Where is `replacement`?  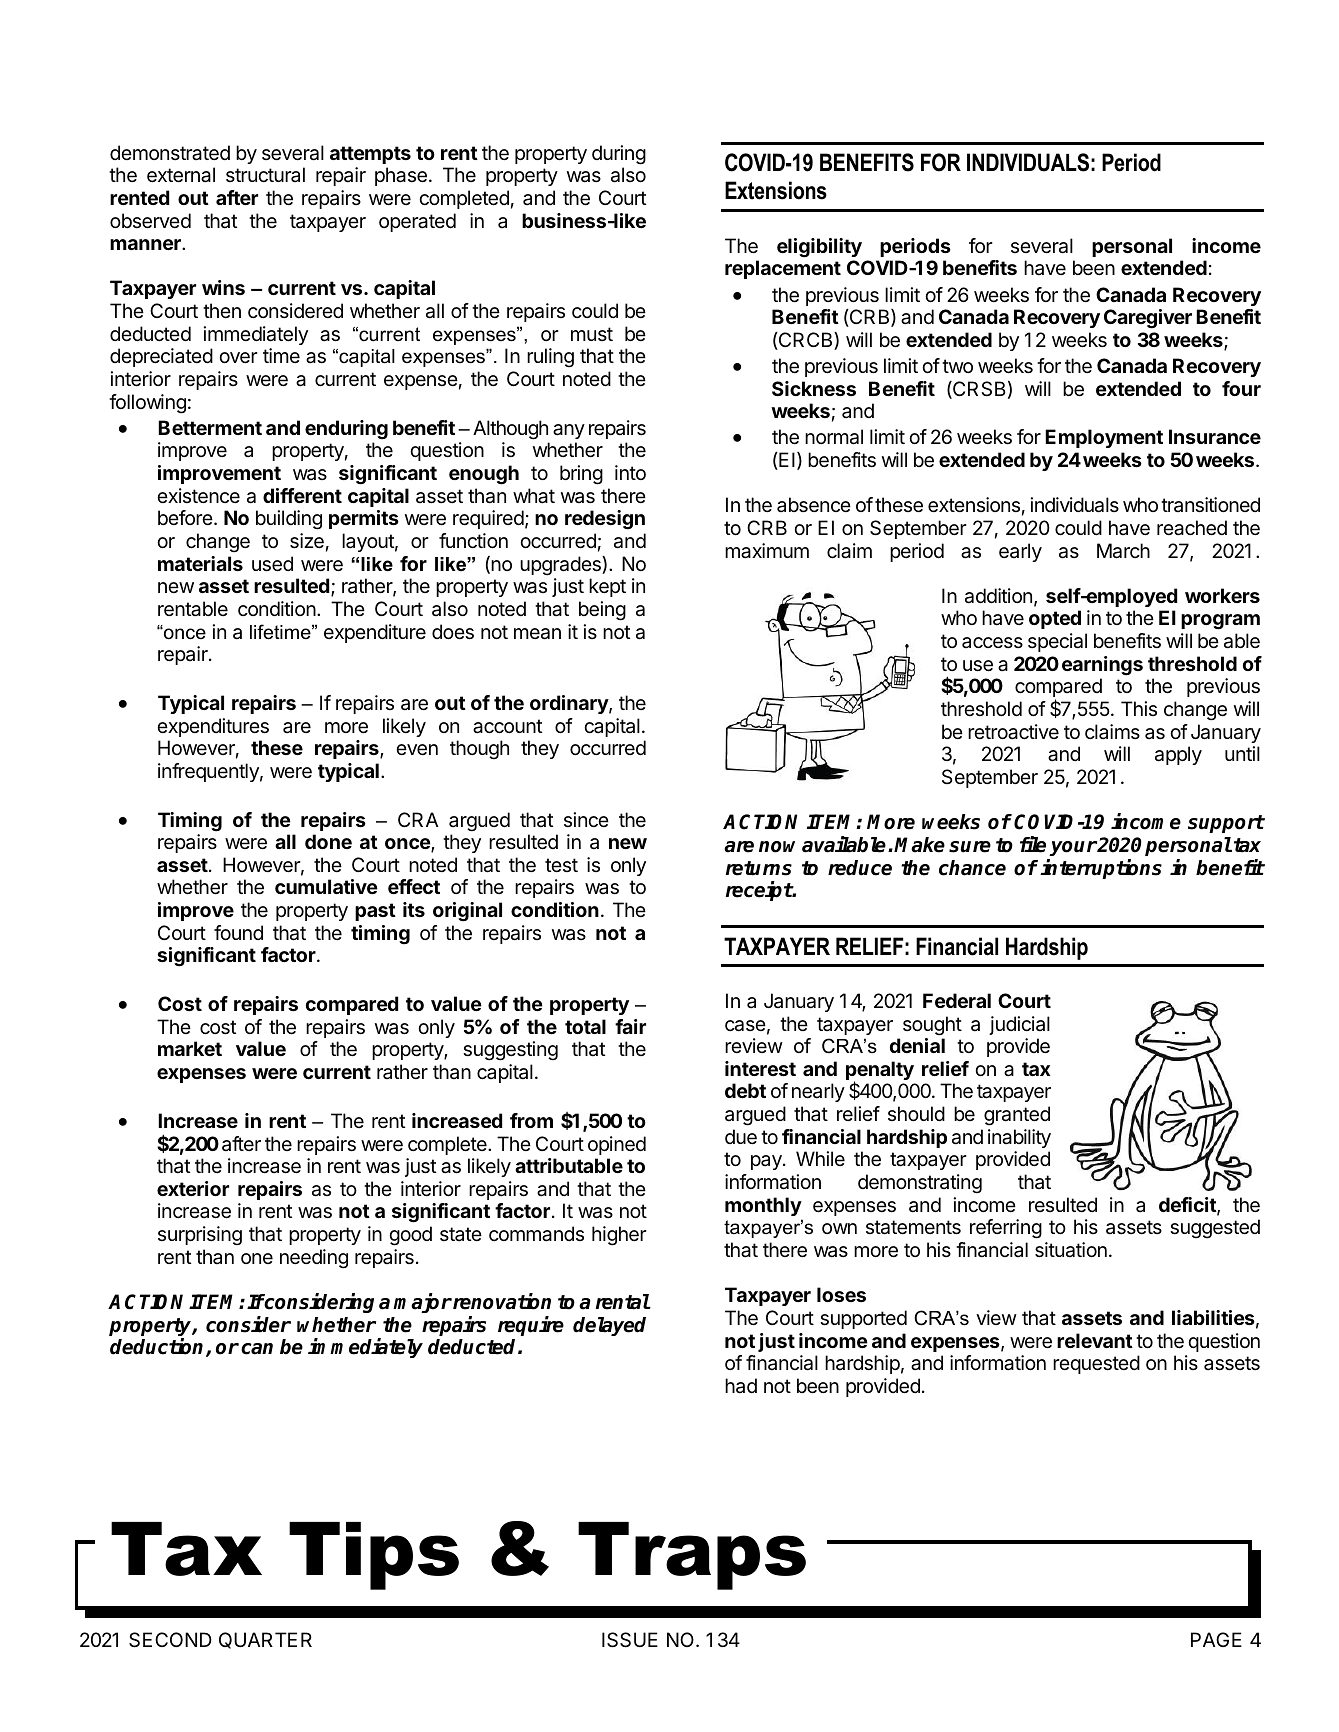
replacement is located at coordinates (783, 269).
